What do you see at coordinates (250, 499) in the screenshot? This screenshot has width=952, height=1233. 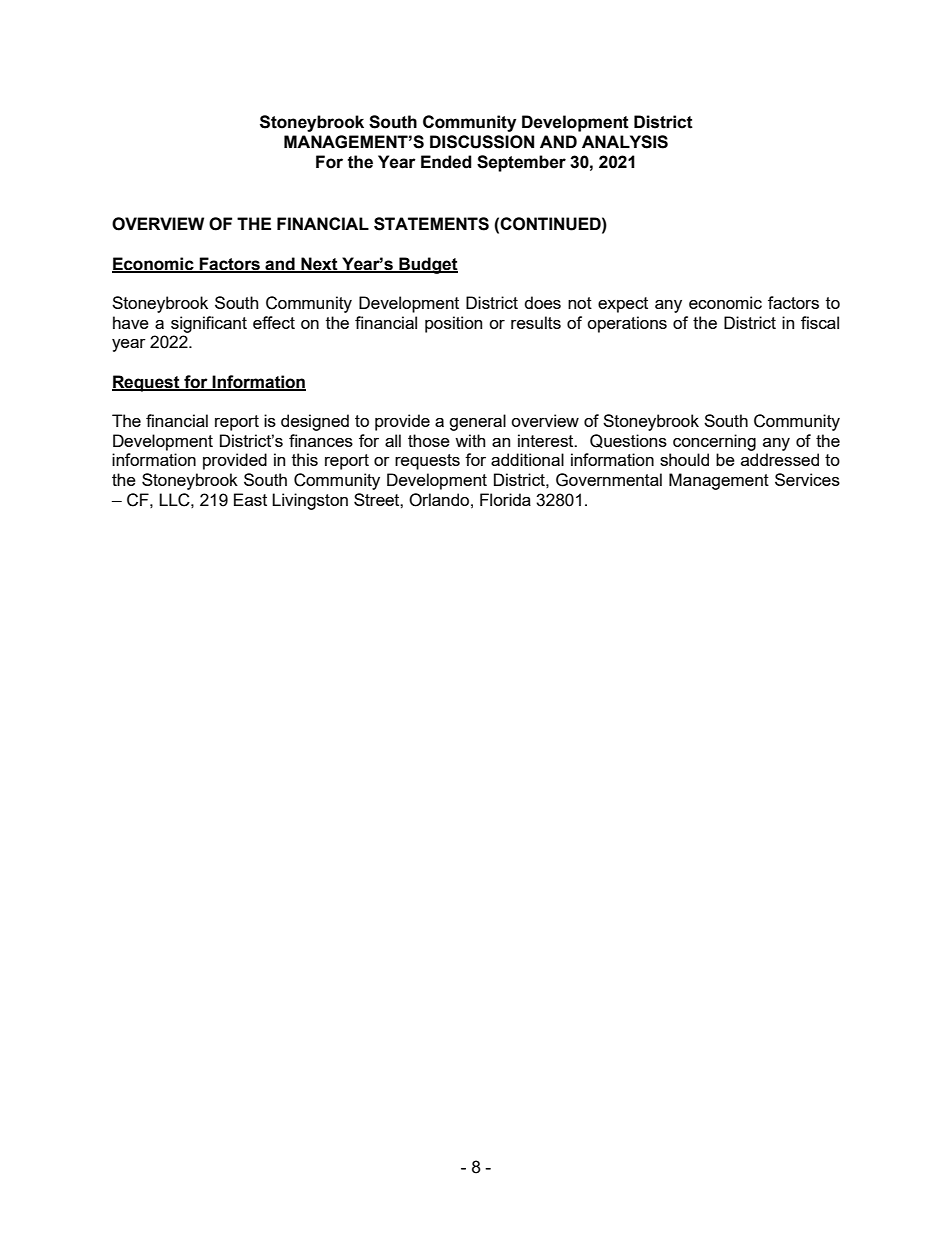 I see `East` at bounding box center [250, 499].
